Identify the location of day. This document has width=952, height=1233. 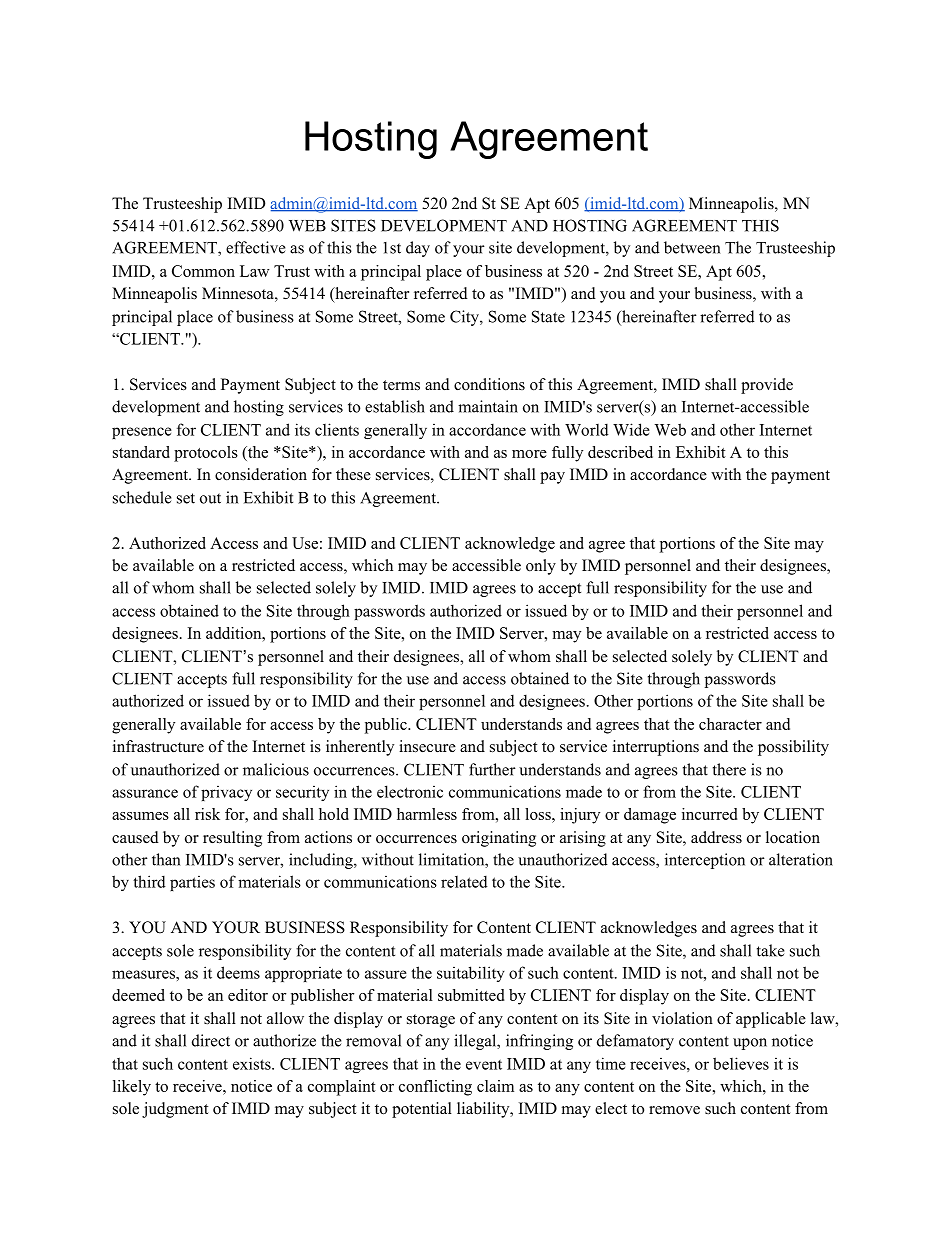
(418, 249).
